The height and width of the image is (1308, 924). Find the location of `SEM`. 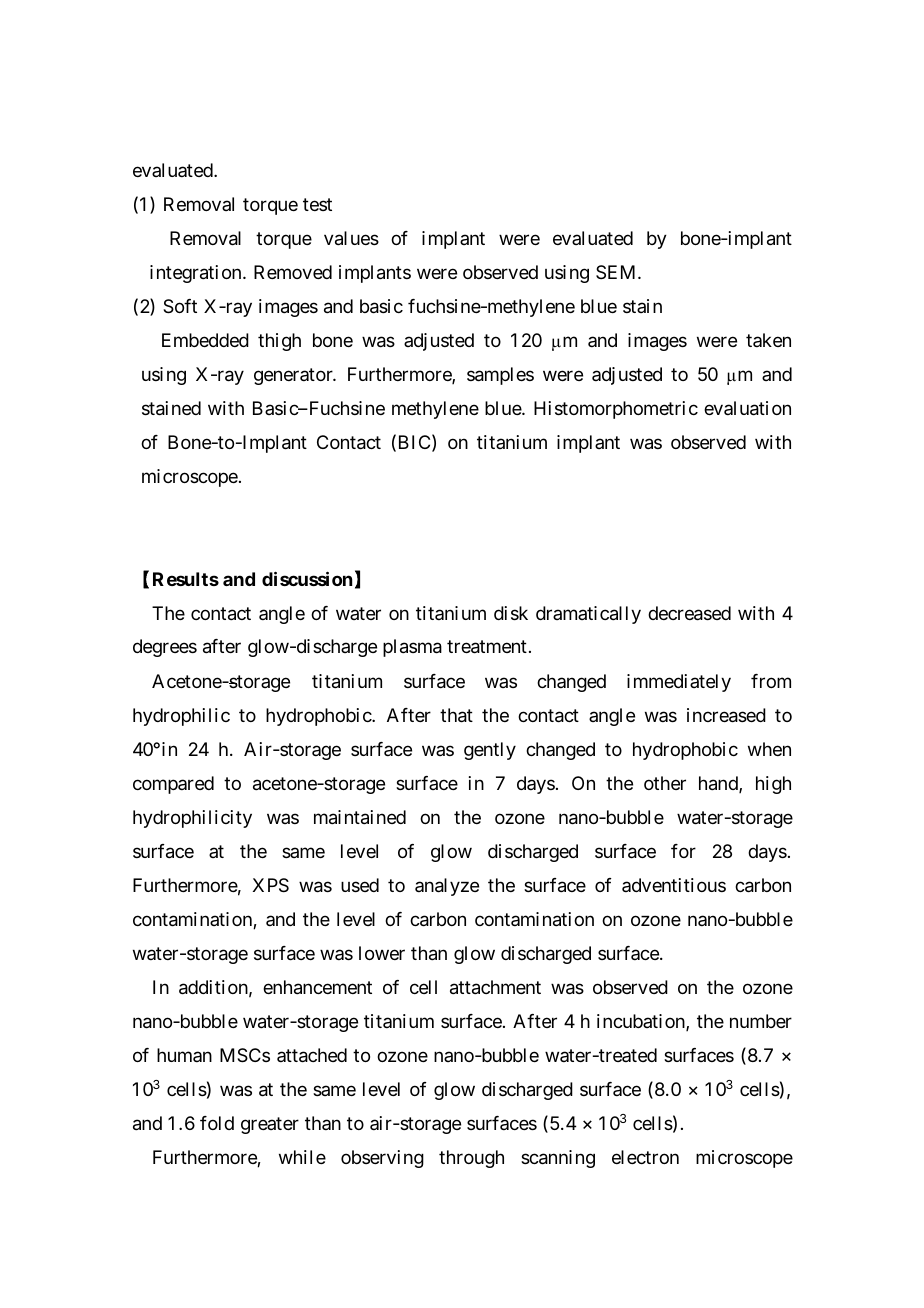

SEM is located at coordinates (615, 272).
